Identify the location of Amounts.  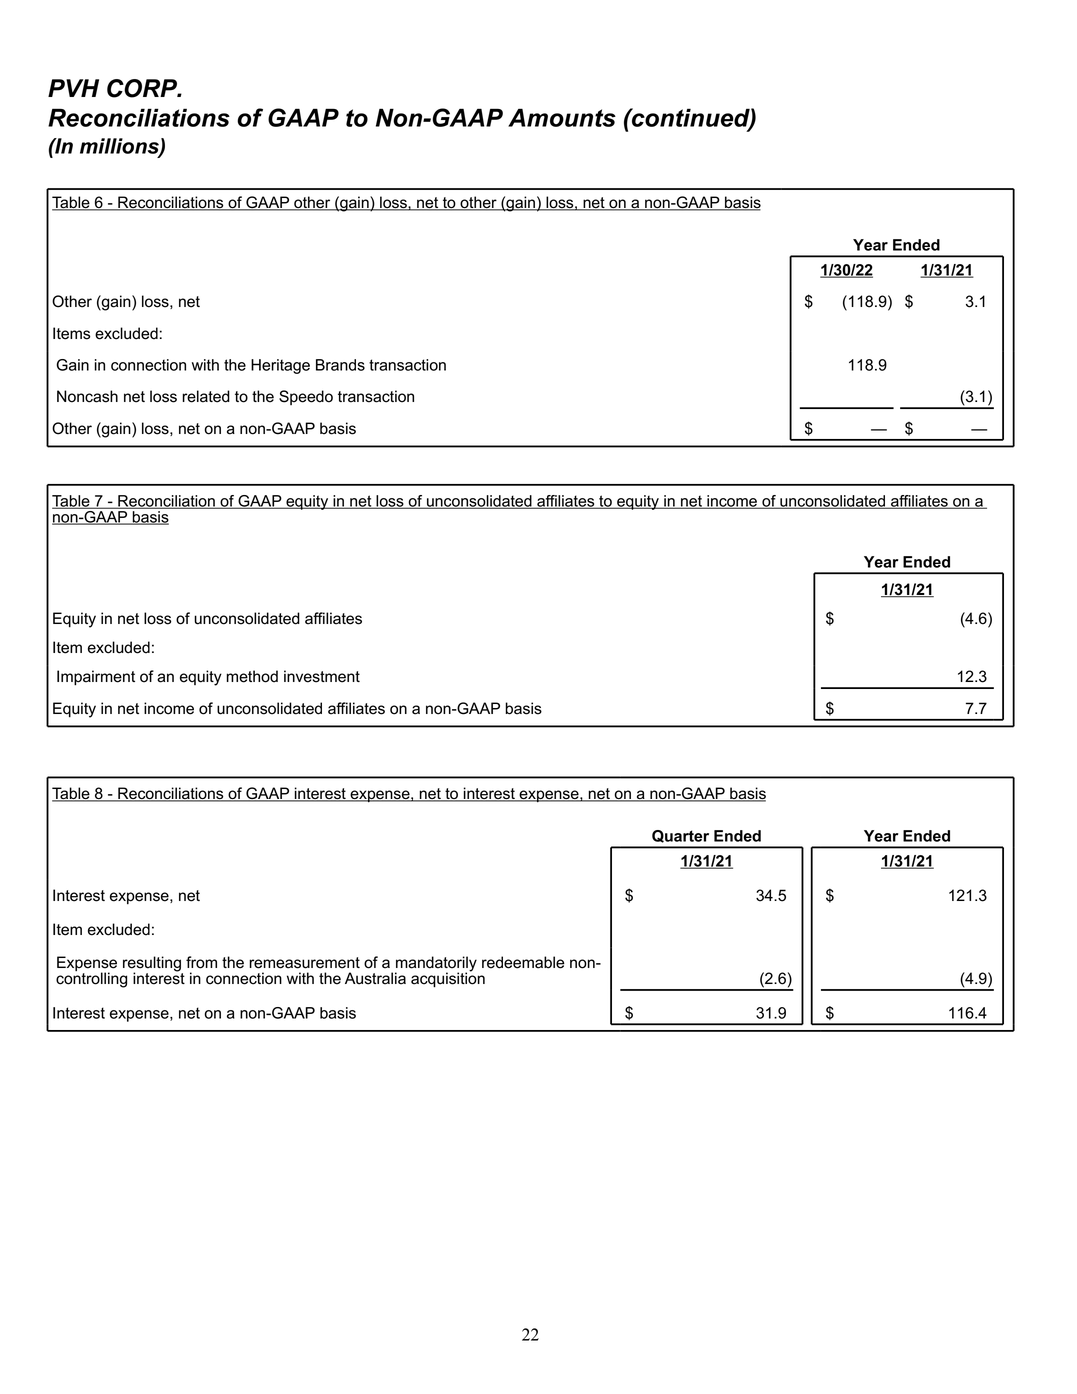
(562, 117).
